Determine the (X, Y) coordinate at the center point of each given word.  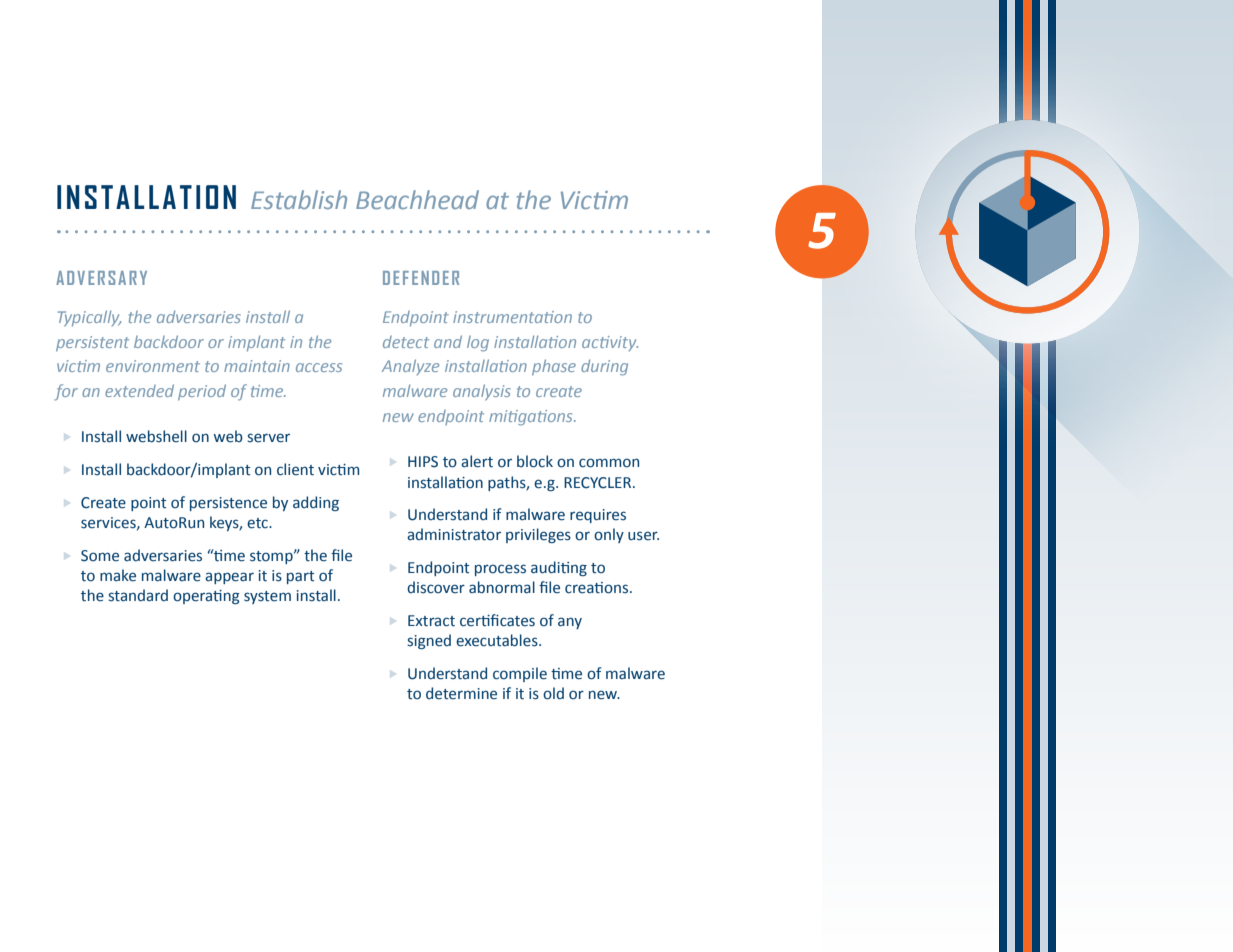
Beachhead (417, 199)
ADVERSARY (101, 278)
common (609, 463)
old (553, 693)
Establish (299, 199)
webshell (156, 436)
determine (461, 693)
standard (138, 595)
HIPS (423, 462)
